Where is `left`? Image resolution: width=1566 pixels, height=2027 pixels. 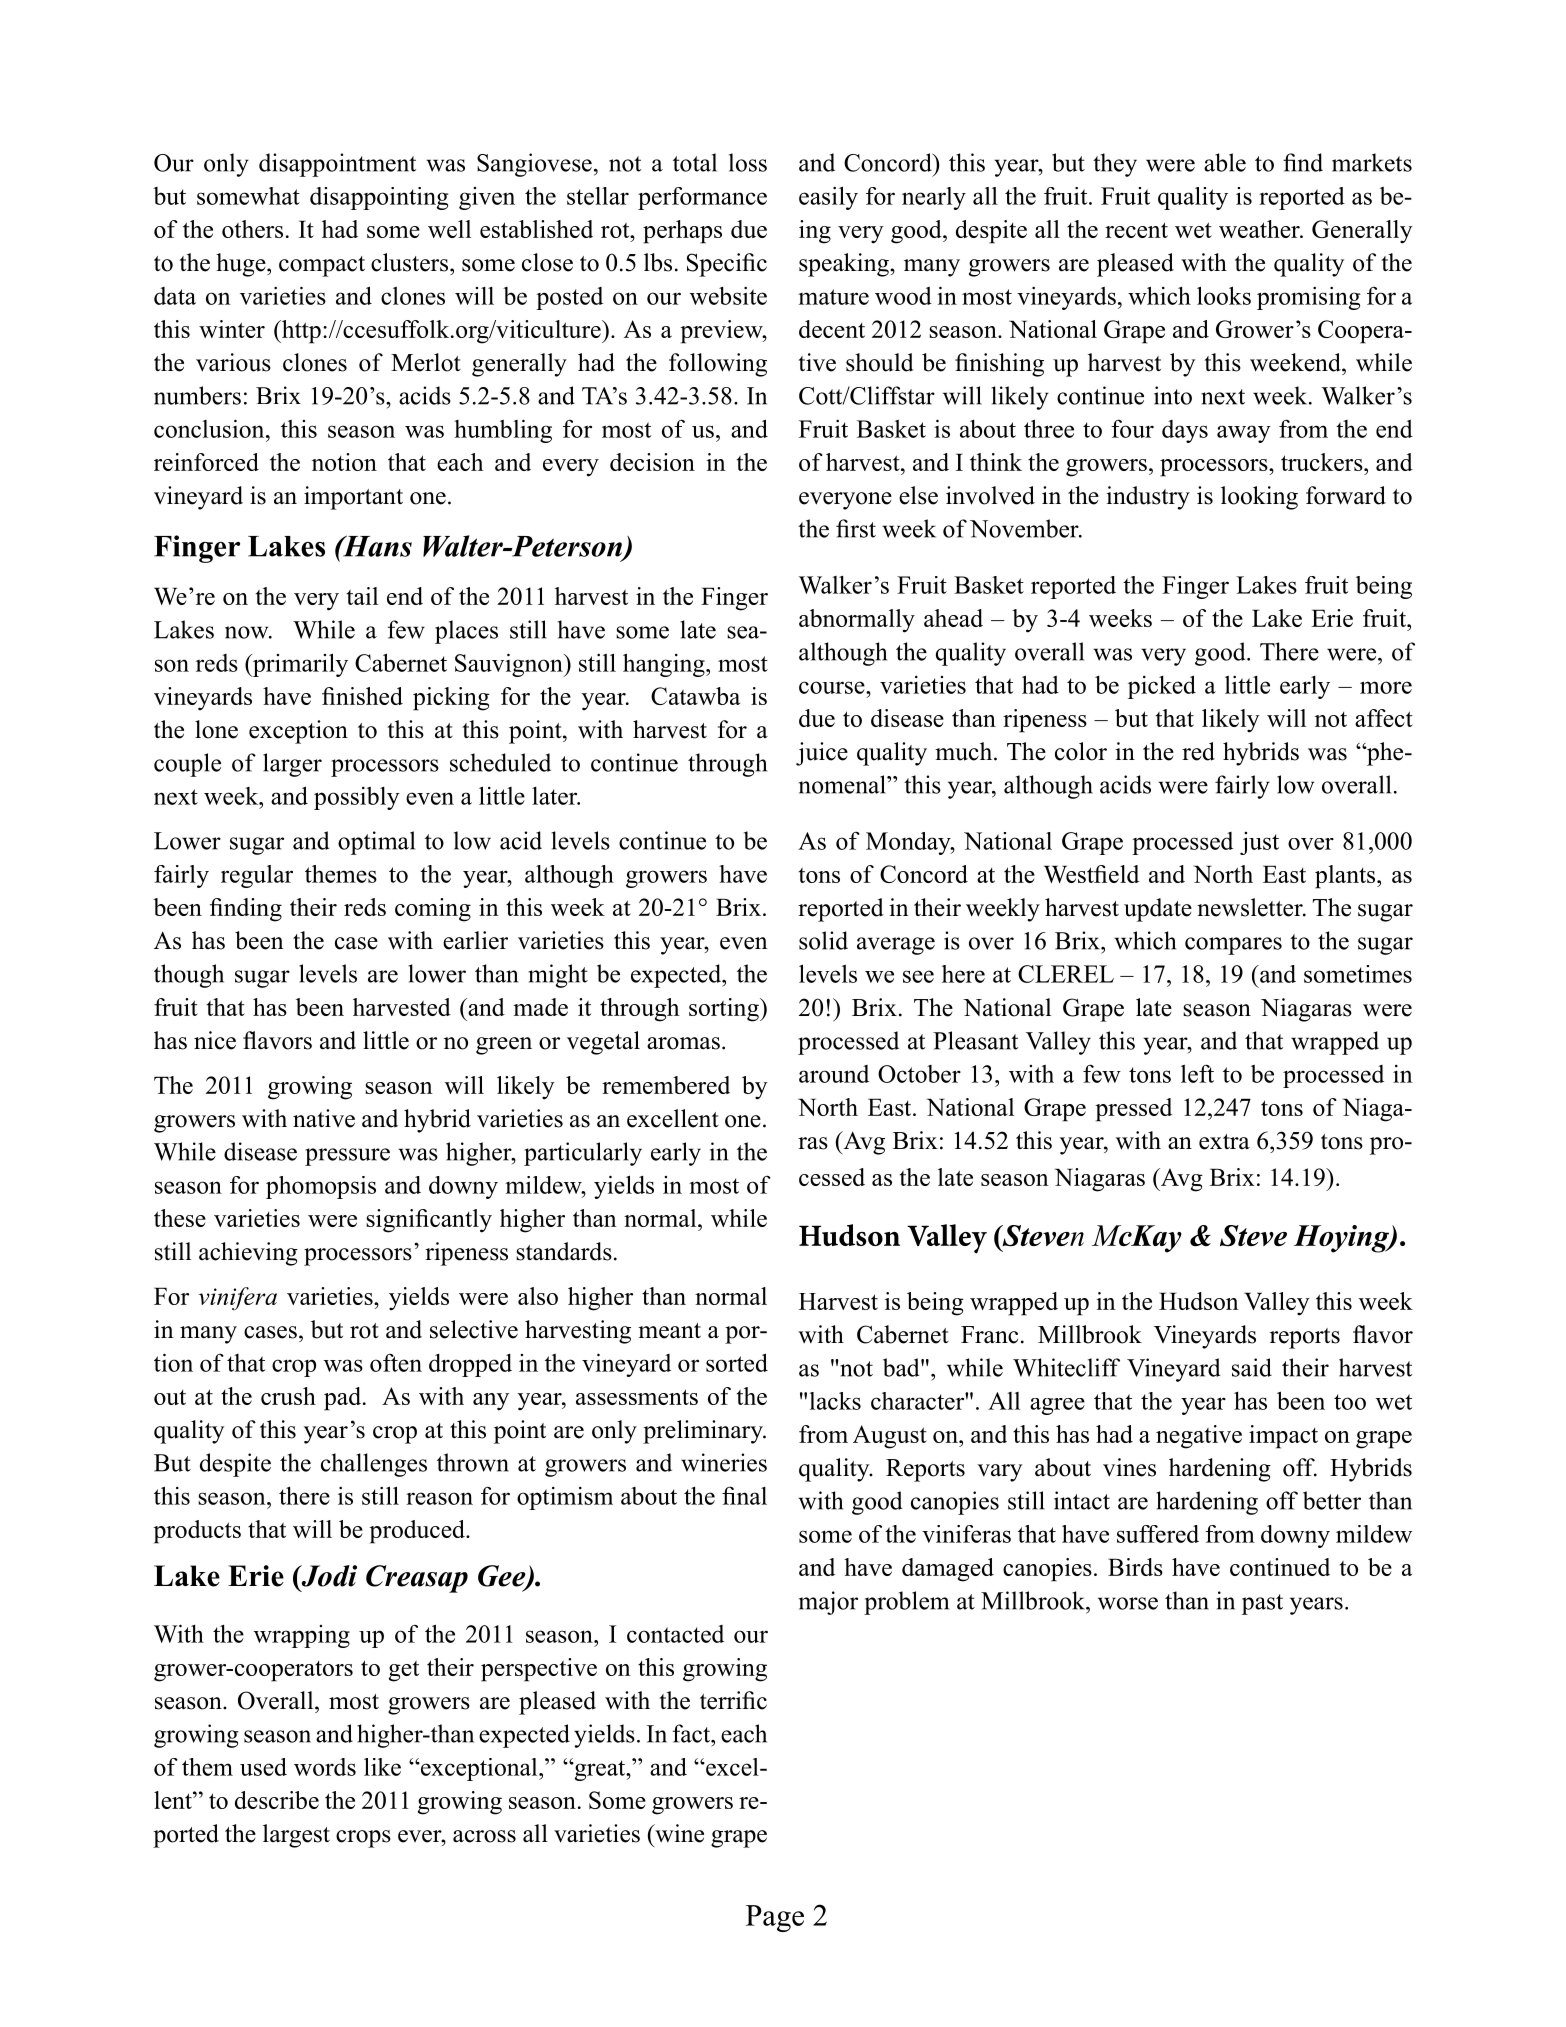 left is located at coordinates (1197, 1073).
